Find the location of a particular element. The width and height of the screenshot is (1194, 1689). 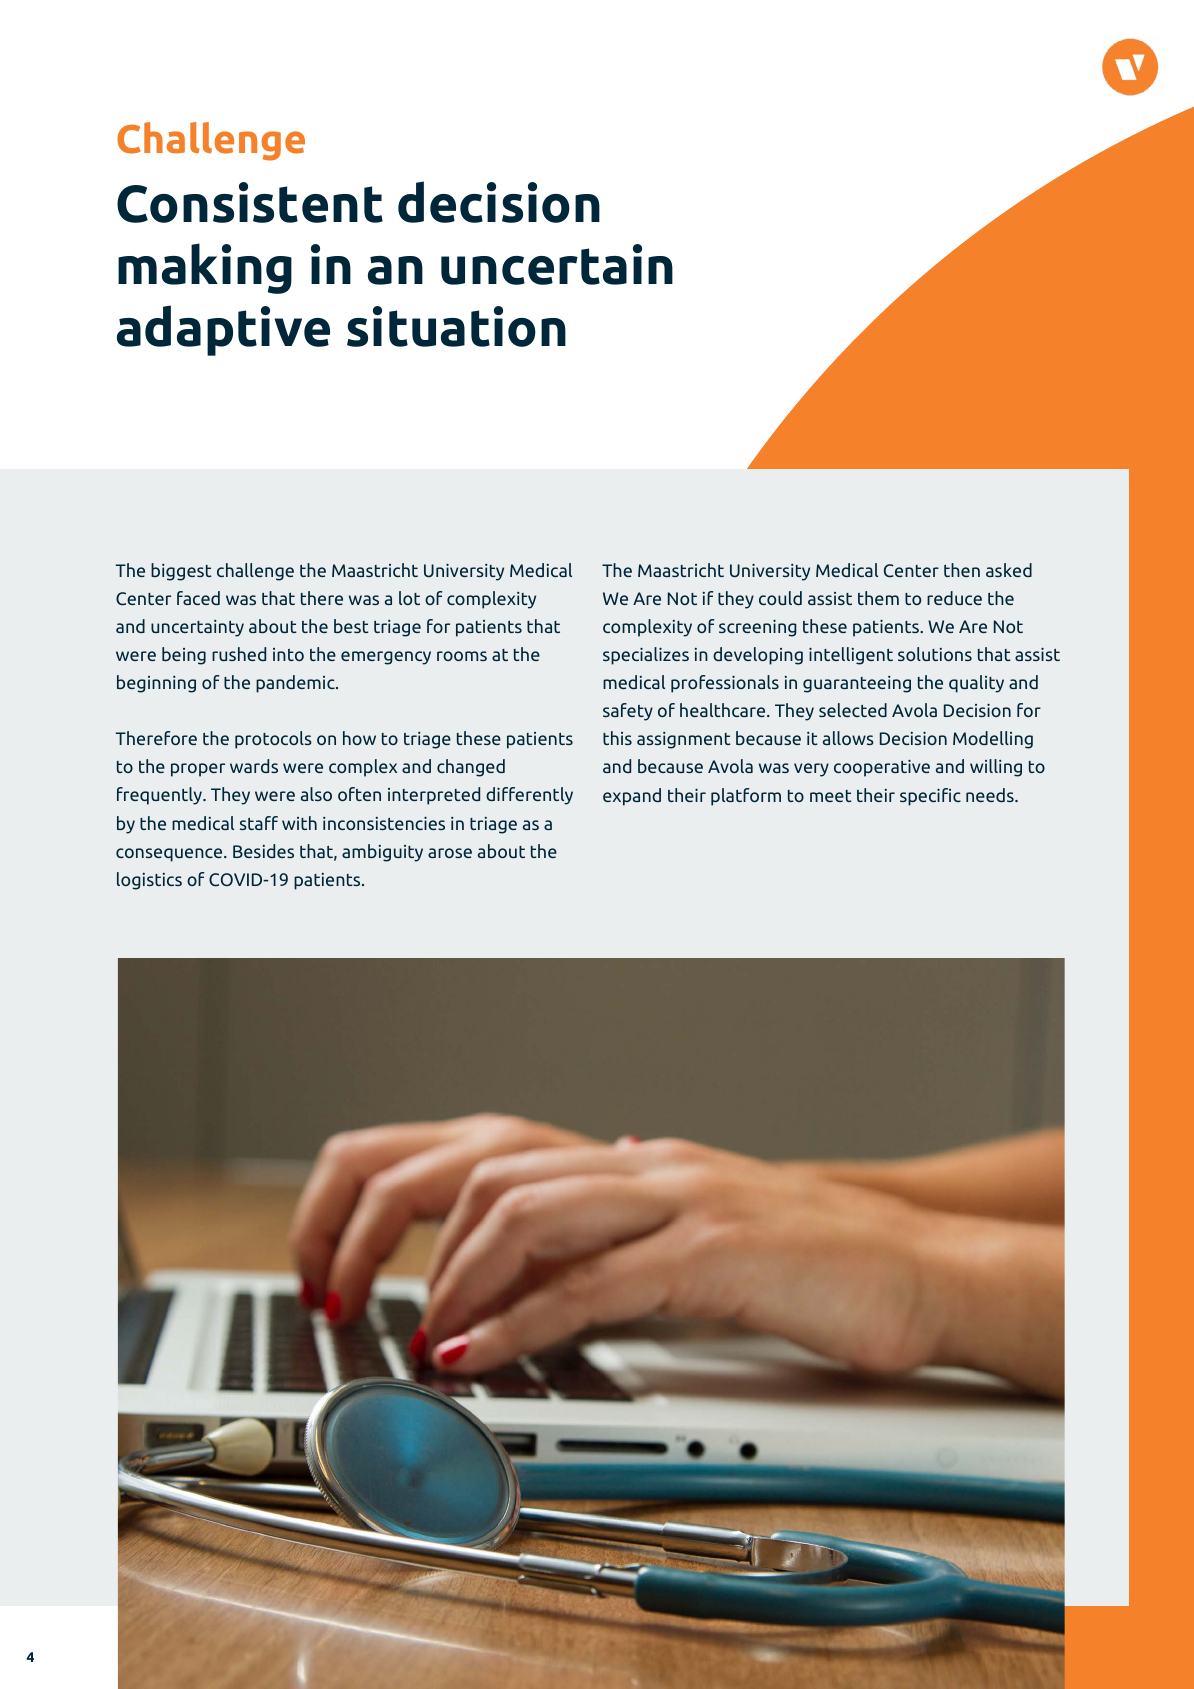

making is located at coordinates (205, 268).
